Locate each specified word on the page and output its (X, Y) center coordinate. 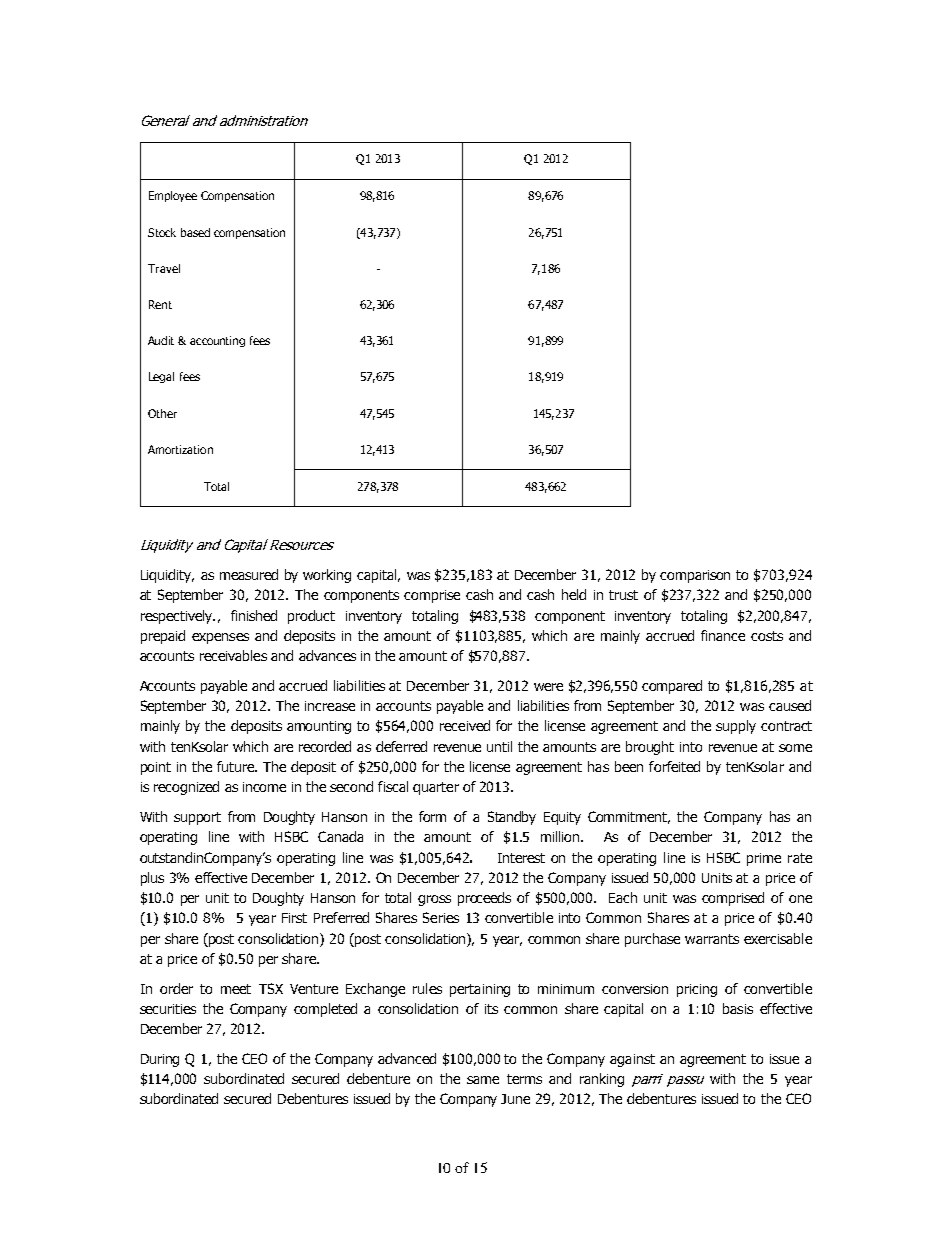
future (236, 766)
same (483, 1080)
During (160, 1060)
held (574, 594)
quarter (436, 788)
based (195, 232)
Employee (173, 196)
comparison (695, 576)
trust (623, 595)
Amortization (180, 449)
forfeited (674, 766)
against (632, 1060)
